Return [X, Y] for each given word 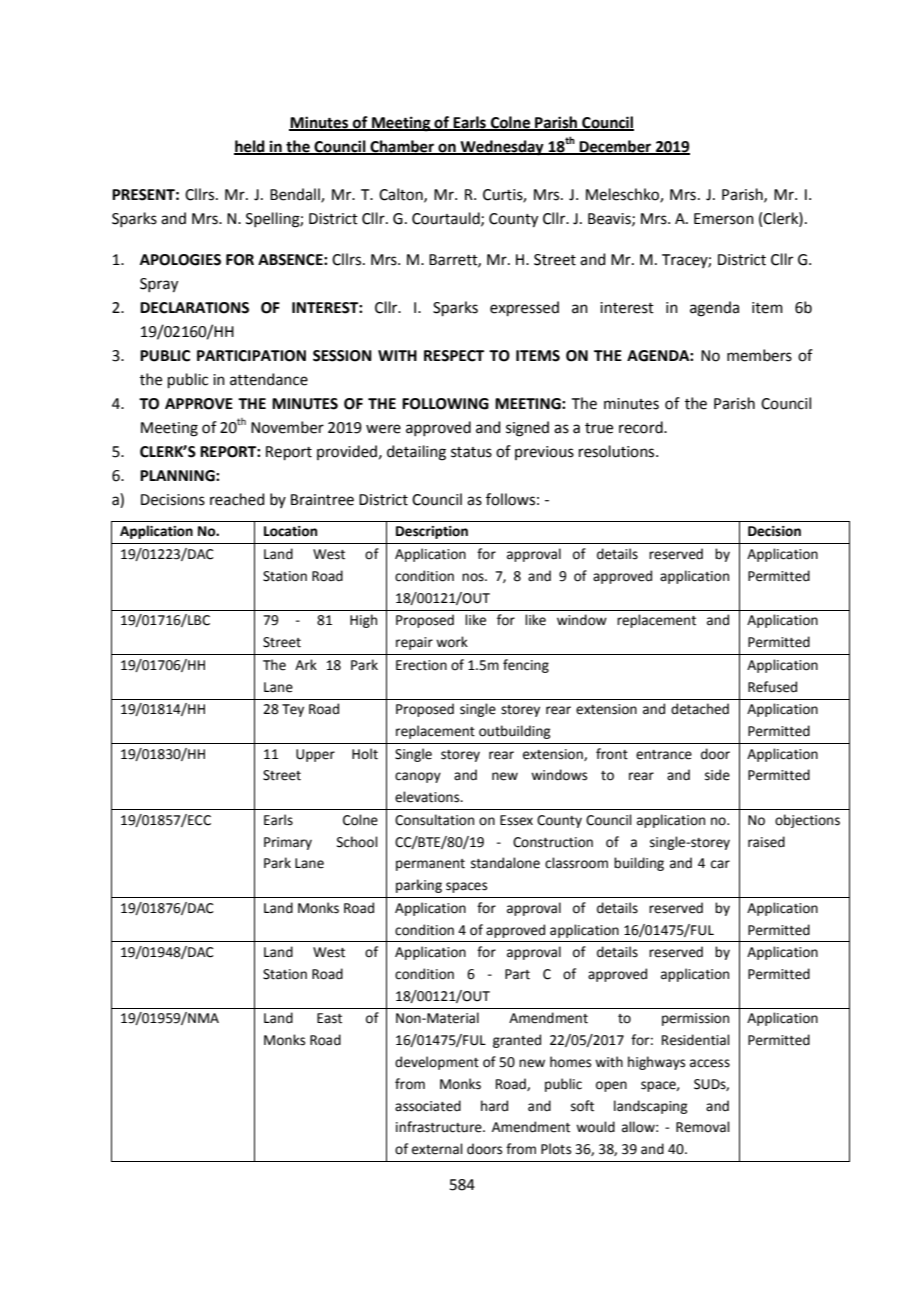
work [452, 642]
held [250, 147]
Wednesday [502, 148]
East [329, 1018]
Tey [293, 710]
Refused [772, 687]
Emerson [724, 219]
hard [494, 1106]
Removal [703, 1127]
